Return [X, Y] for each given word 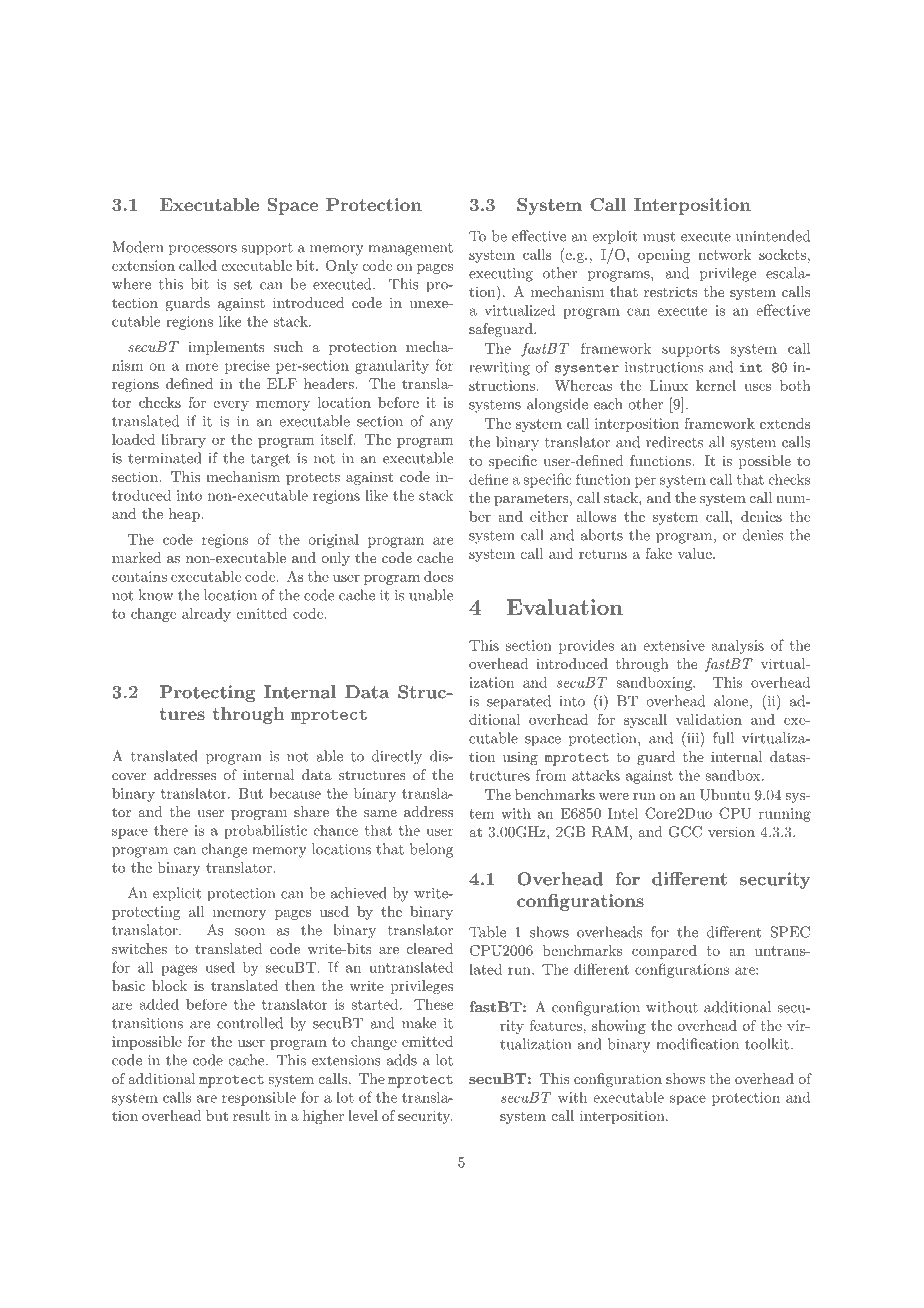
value [695, 553]
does [438, 576]
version [731, 831]
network [724, 254]
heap [185, 515]
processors [203, 250]
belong [431, 850]
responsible [259, 1098]
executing [501, 275]
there [171, 830]
